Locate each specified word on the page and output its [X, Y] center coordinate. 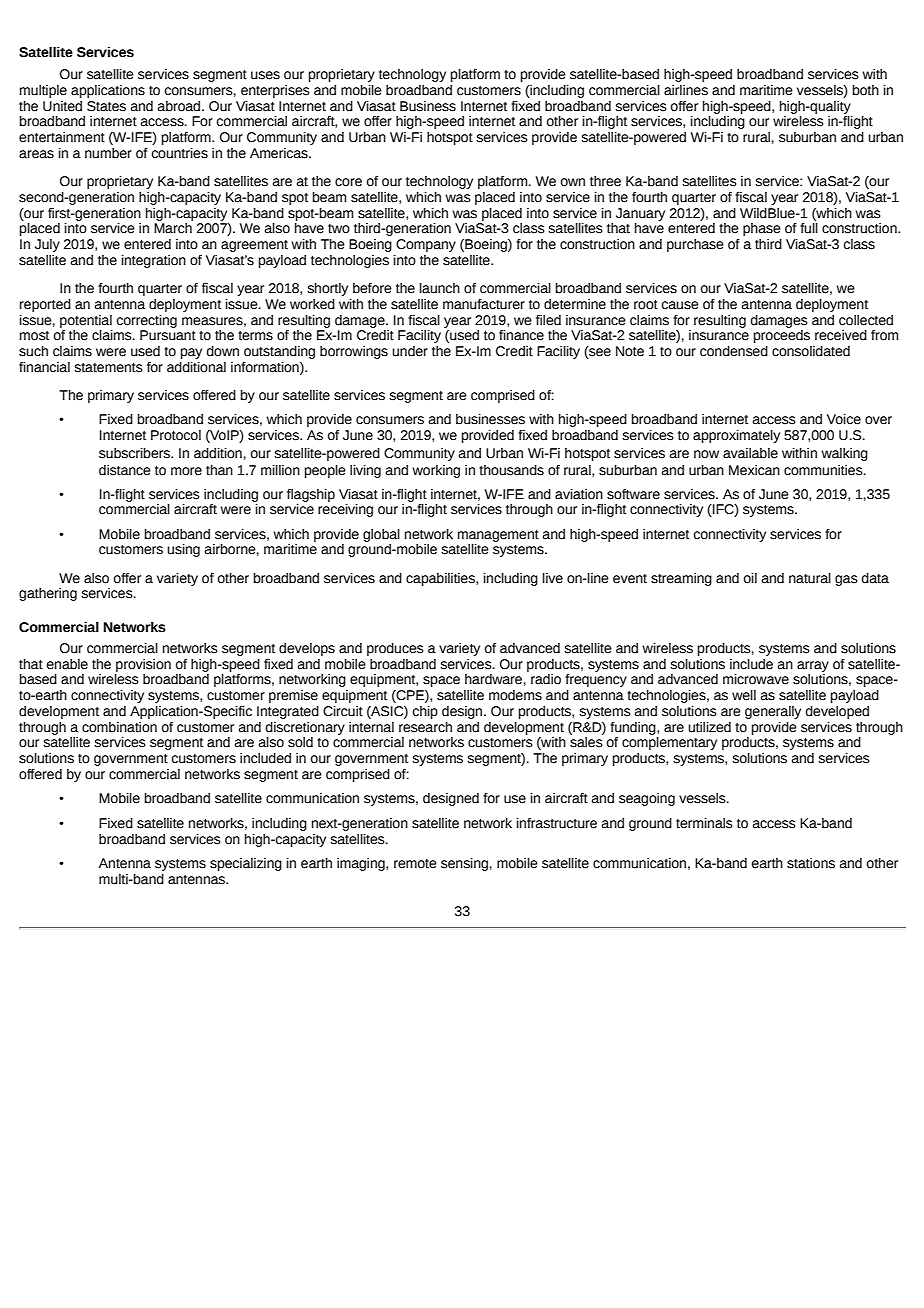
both [865, 90]
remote [415, 864]
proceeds [782, 336]
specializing [246, 864]
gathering [48, 594]
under [410, 351]
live [553, 578]
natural [810, 578]
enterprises [275, 91]
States [106, 106]
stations [811, 863]
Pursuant [168, 335]
